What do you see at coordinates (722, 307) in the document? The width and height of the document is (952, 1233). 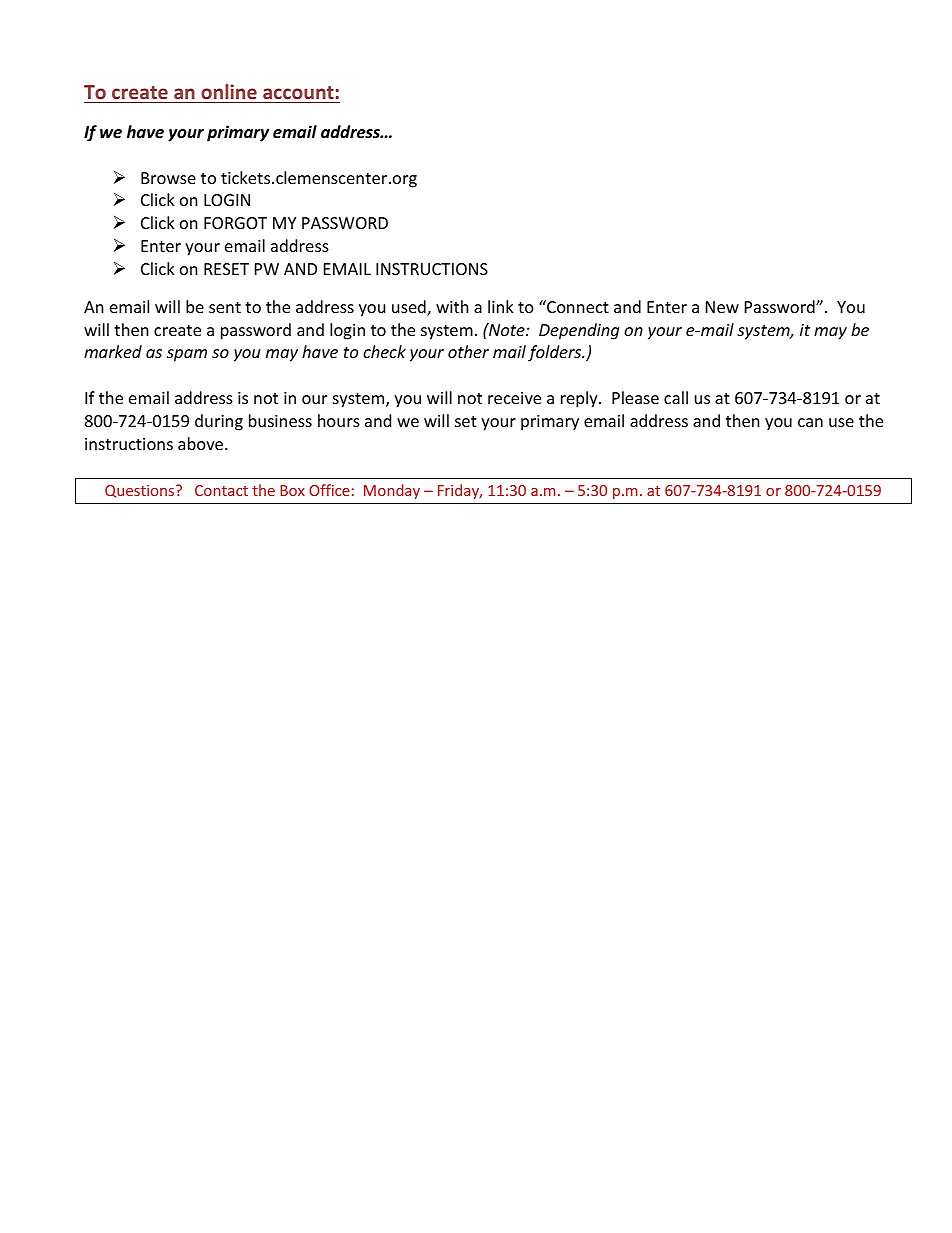 I see `New` at bounding box center [722, 307].
